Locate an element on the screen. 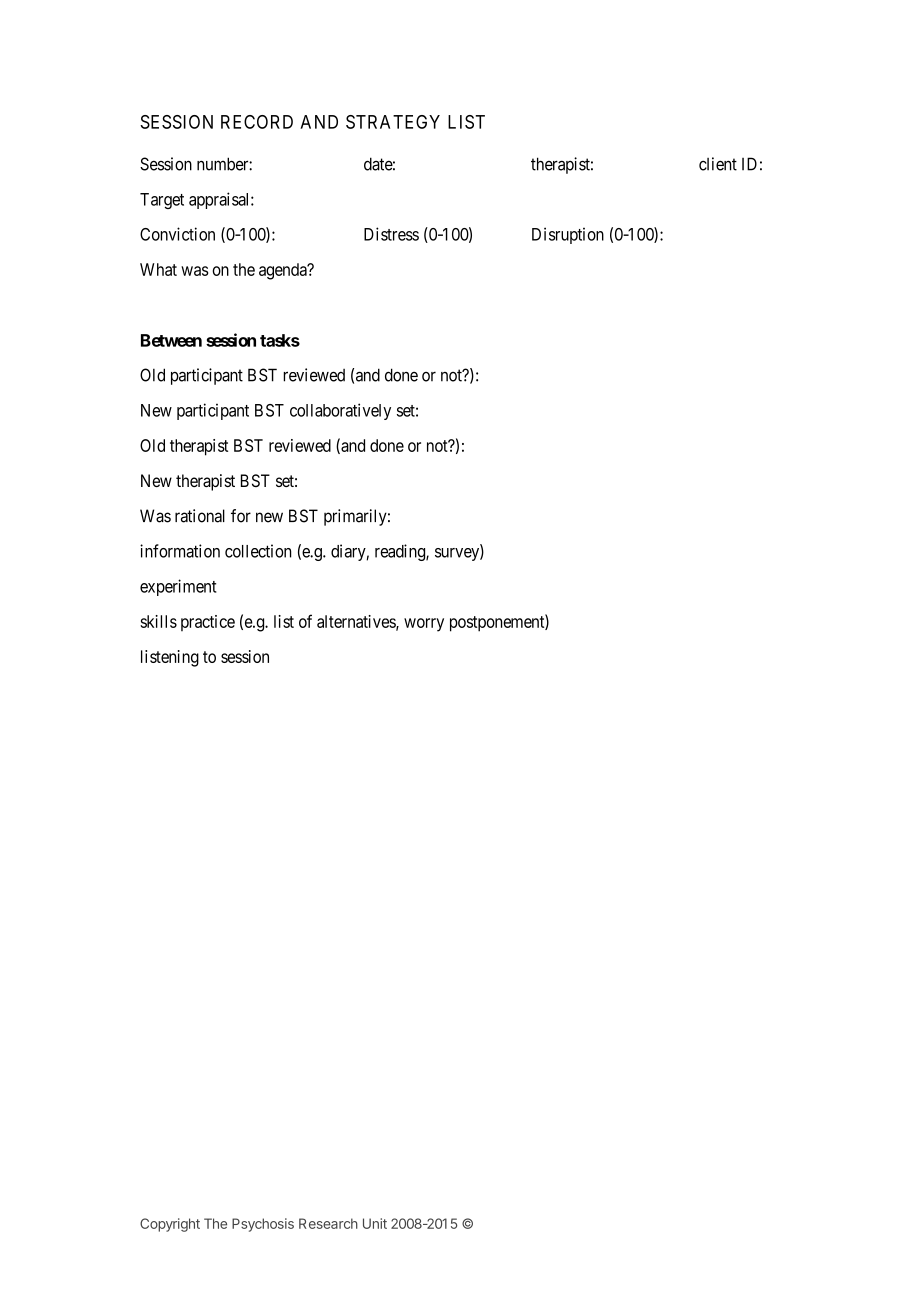 The image size is (924, 1308). rational is located at coordinates (200, 516).
